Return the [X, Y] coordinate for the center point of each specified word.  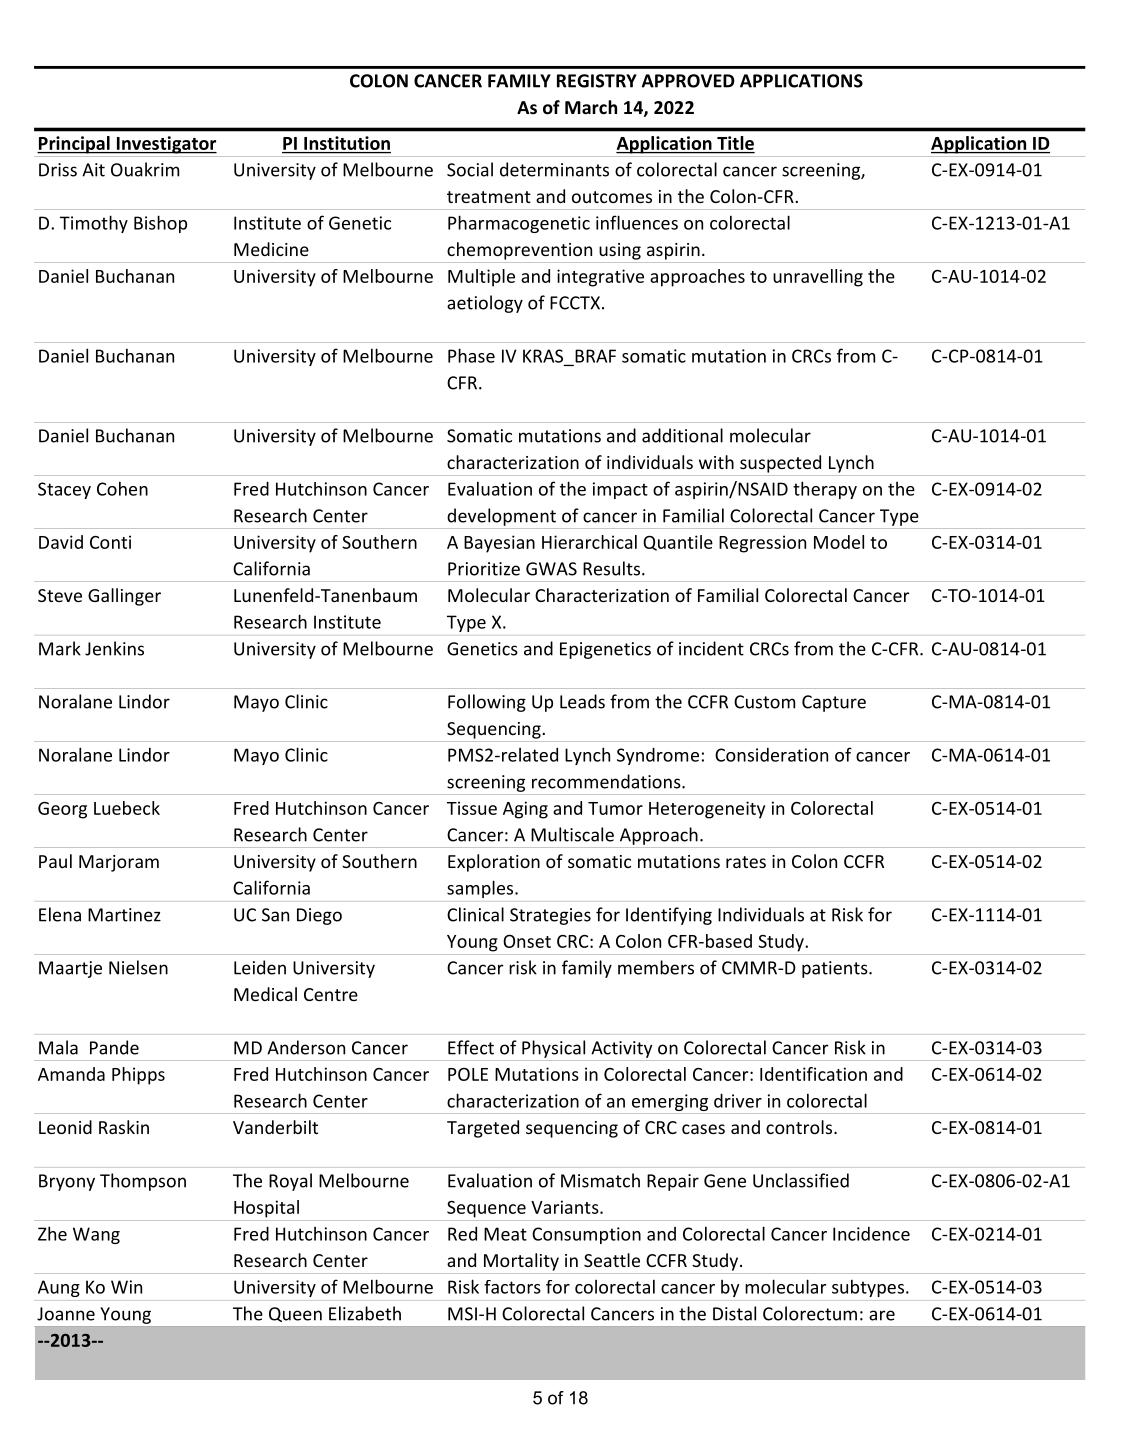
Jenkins [114, 648]
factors [512, 1287]
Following [487, 703]
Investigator [165, 145]
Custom [764, 702]
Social [470, 169]
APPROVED [688, 81]
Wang [96, 1235]
